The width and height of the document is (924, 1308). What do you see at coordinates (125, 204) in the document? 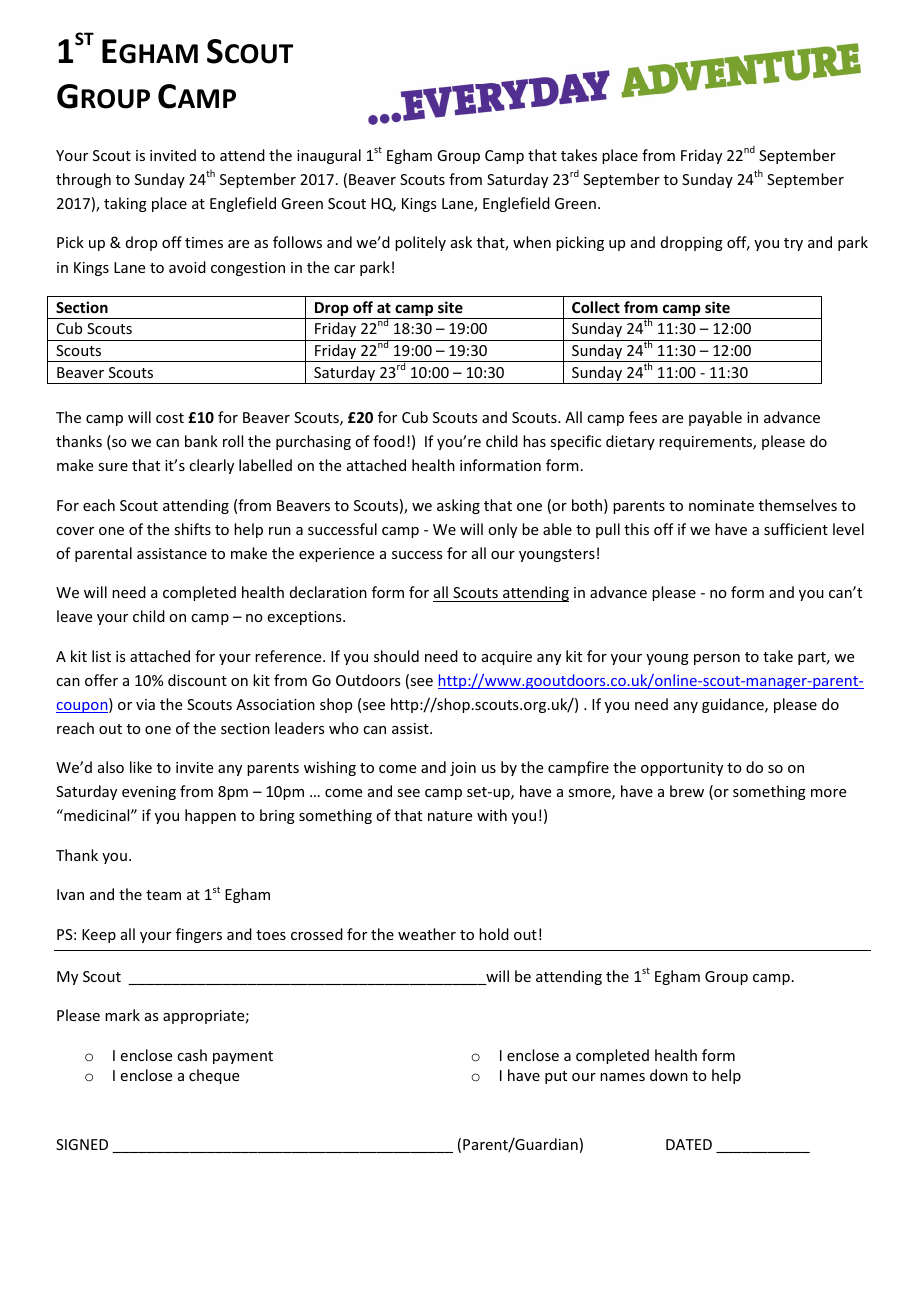
I see `taking` at bounding box center [125, 204].
